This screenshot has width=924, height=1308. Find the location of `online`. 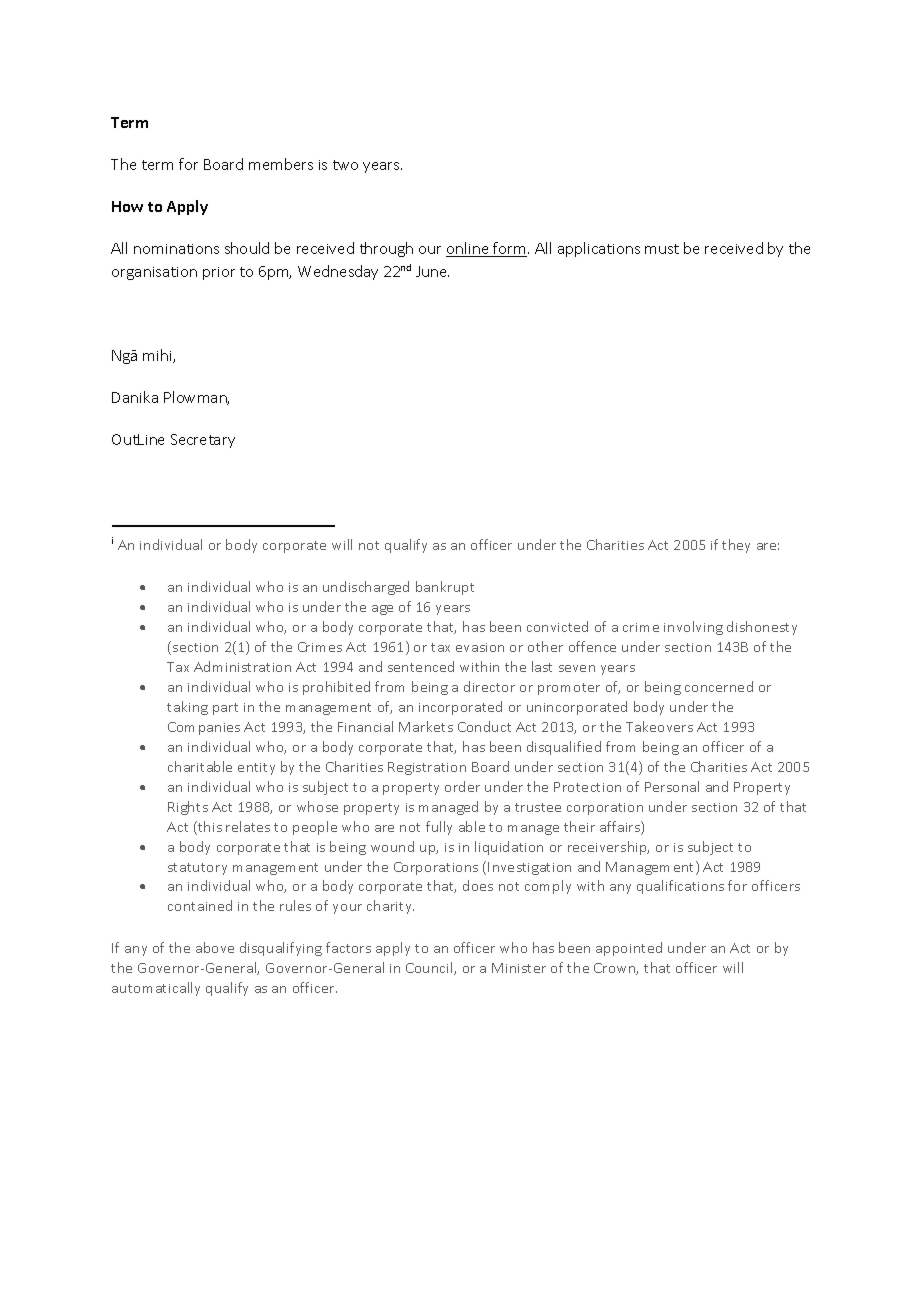

online is located at coordinates (468, 249).
